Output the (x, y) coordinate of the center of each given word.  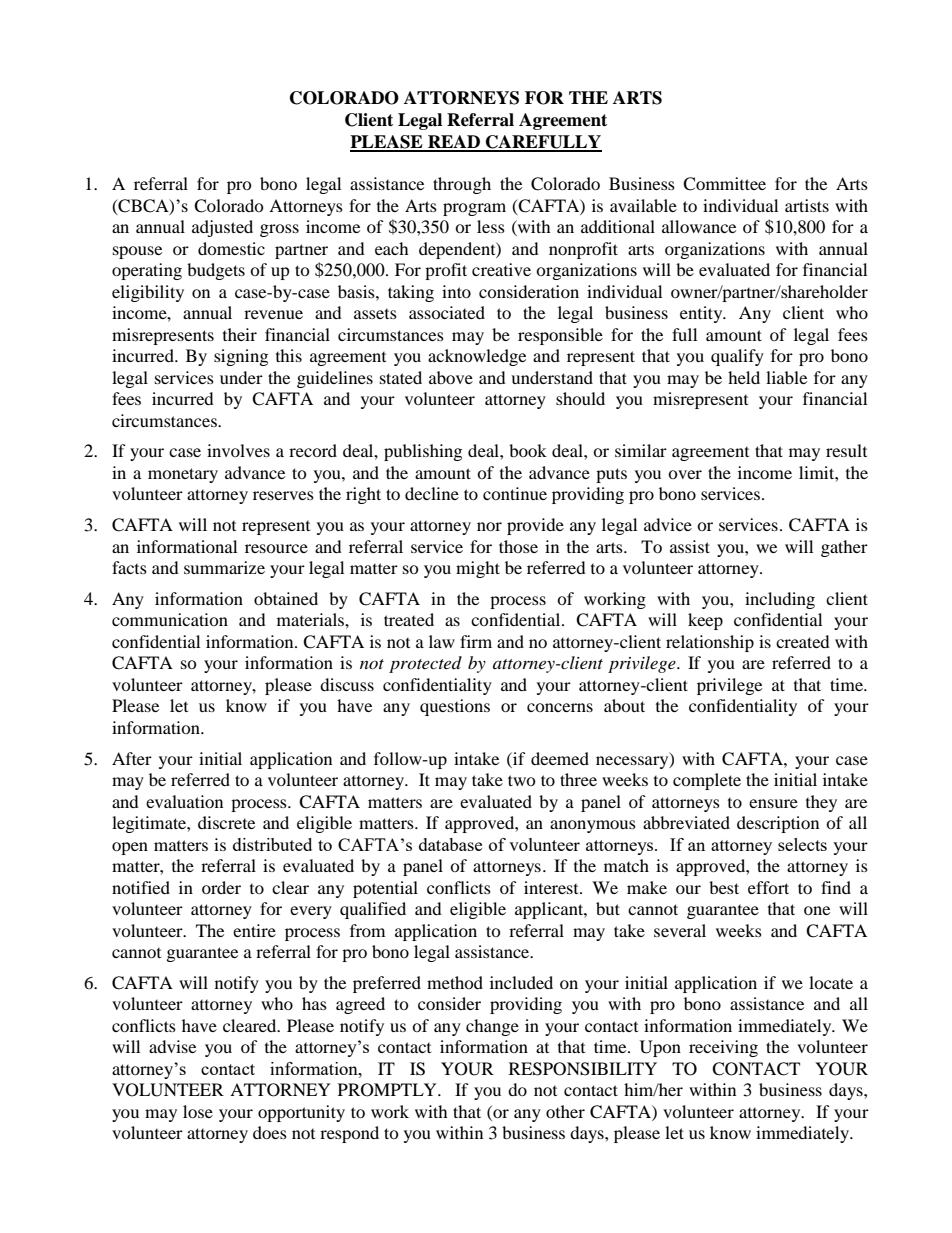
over (685, 474)
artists (807, 205)
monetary (183, 475)
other (565, 1111)
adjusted (222, 228)
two (522, 780)
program (474, 209)
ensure (773, 803)
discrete (226, 822)
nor (489, 526)
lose (198, 1111)
